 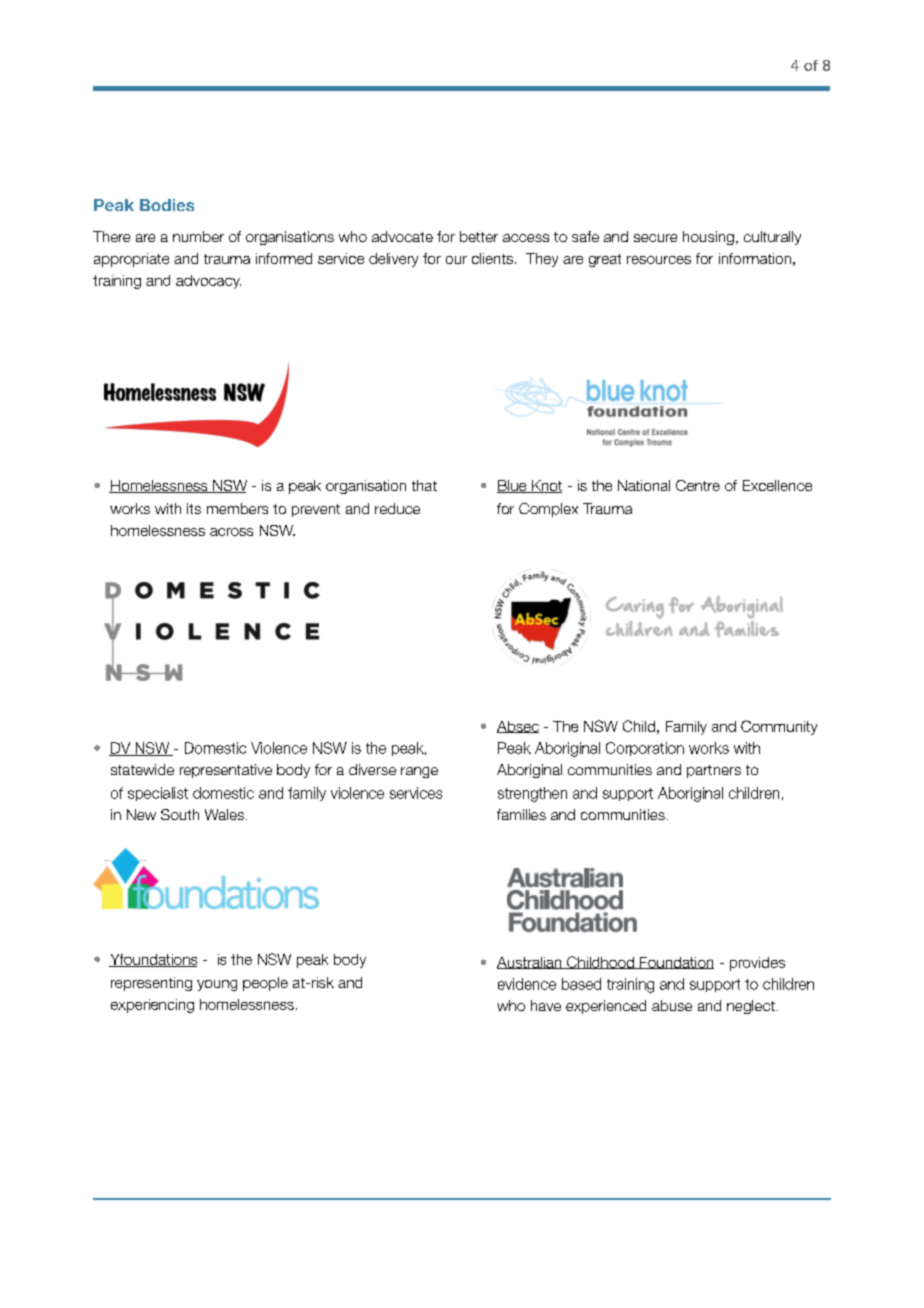 I want to click on its, so click(x=194, y=508).
